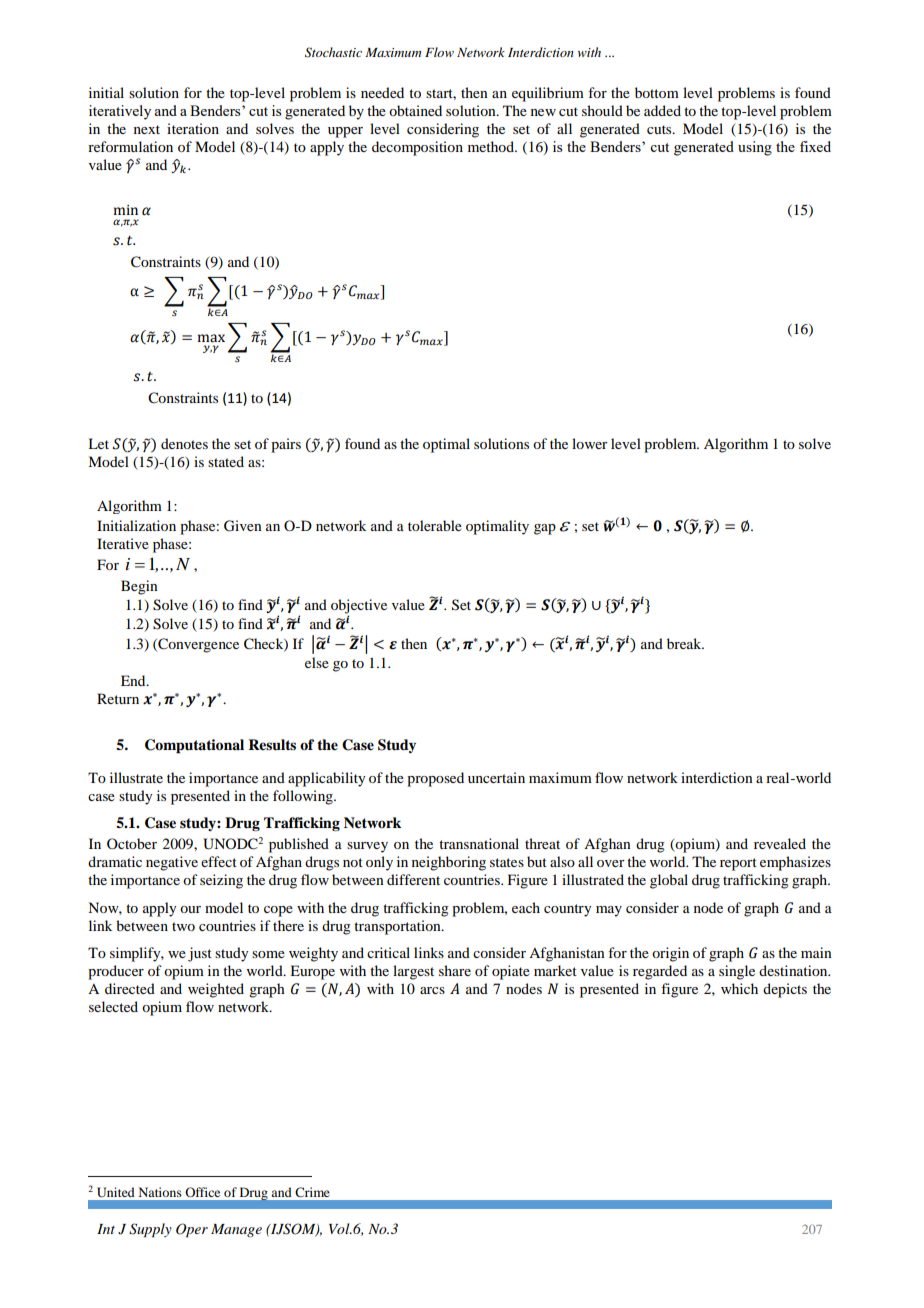 The height and width of the screenshot is (1308, 924). What do you see at coordinates (662, 110) in the screenshot?
I see `added` at bounding box center [662, 110].
